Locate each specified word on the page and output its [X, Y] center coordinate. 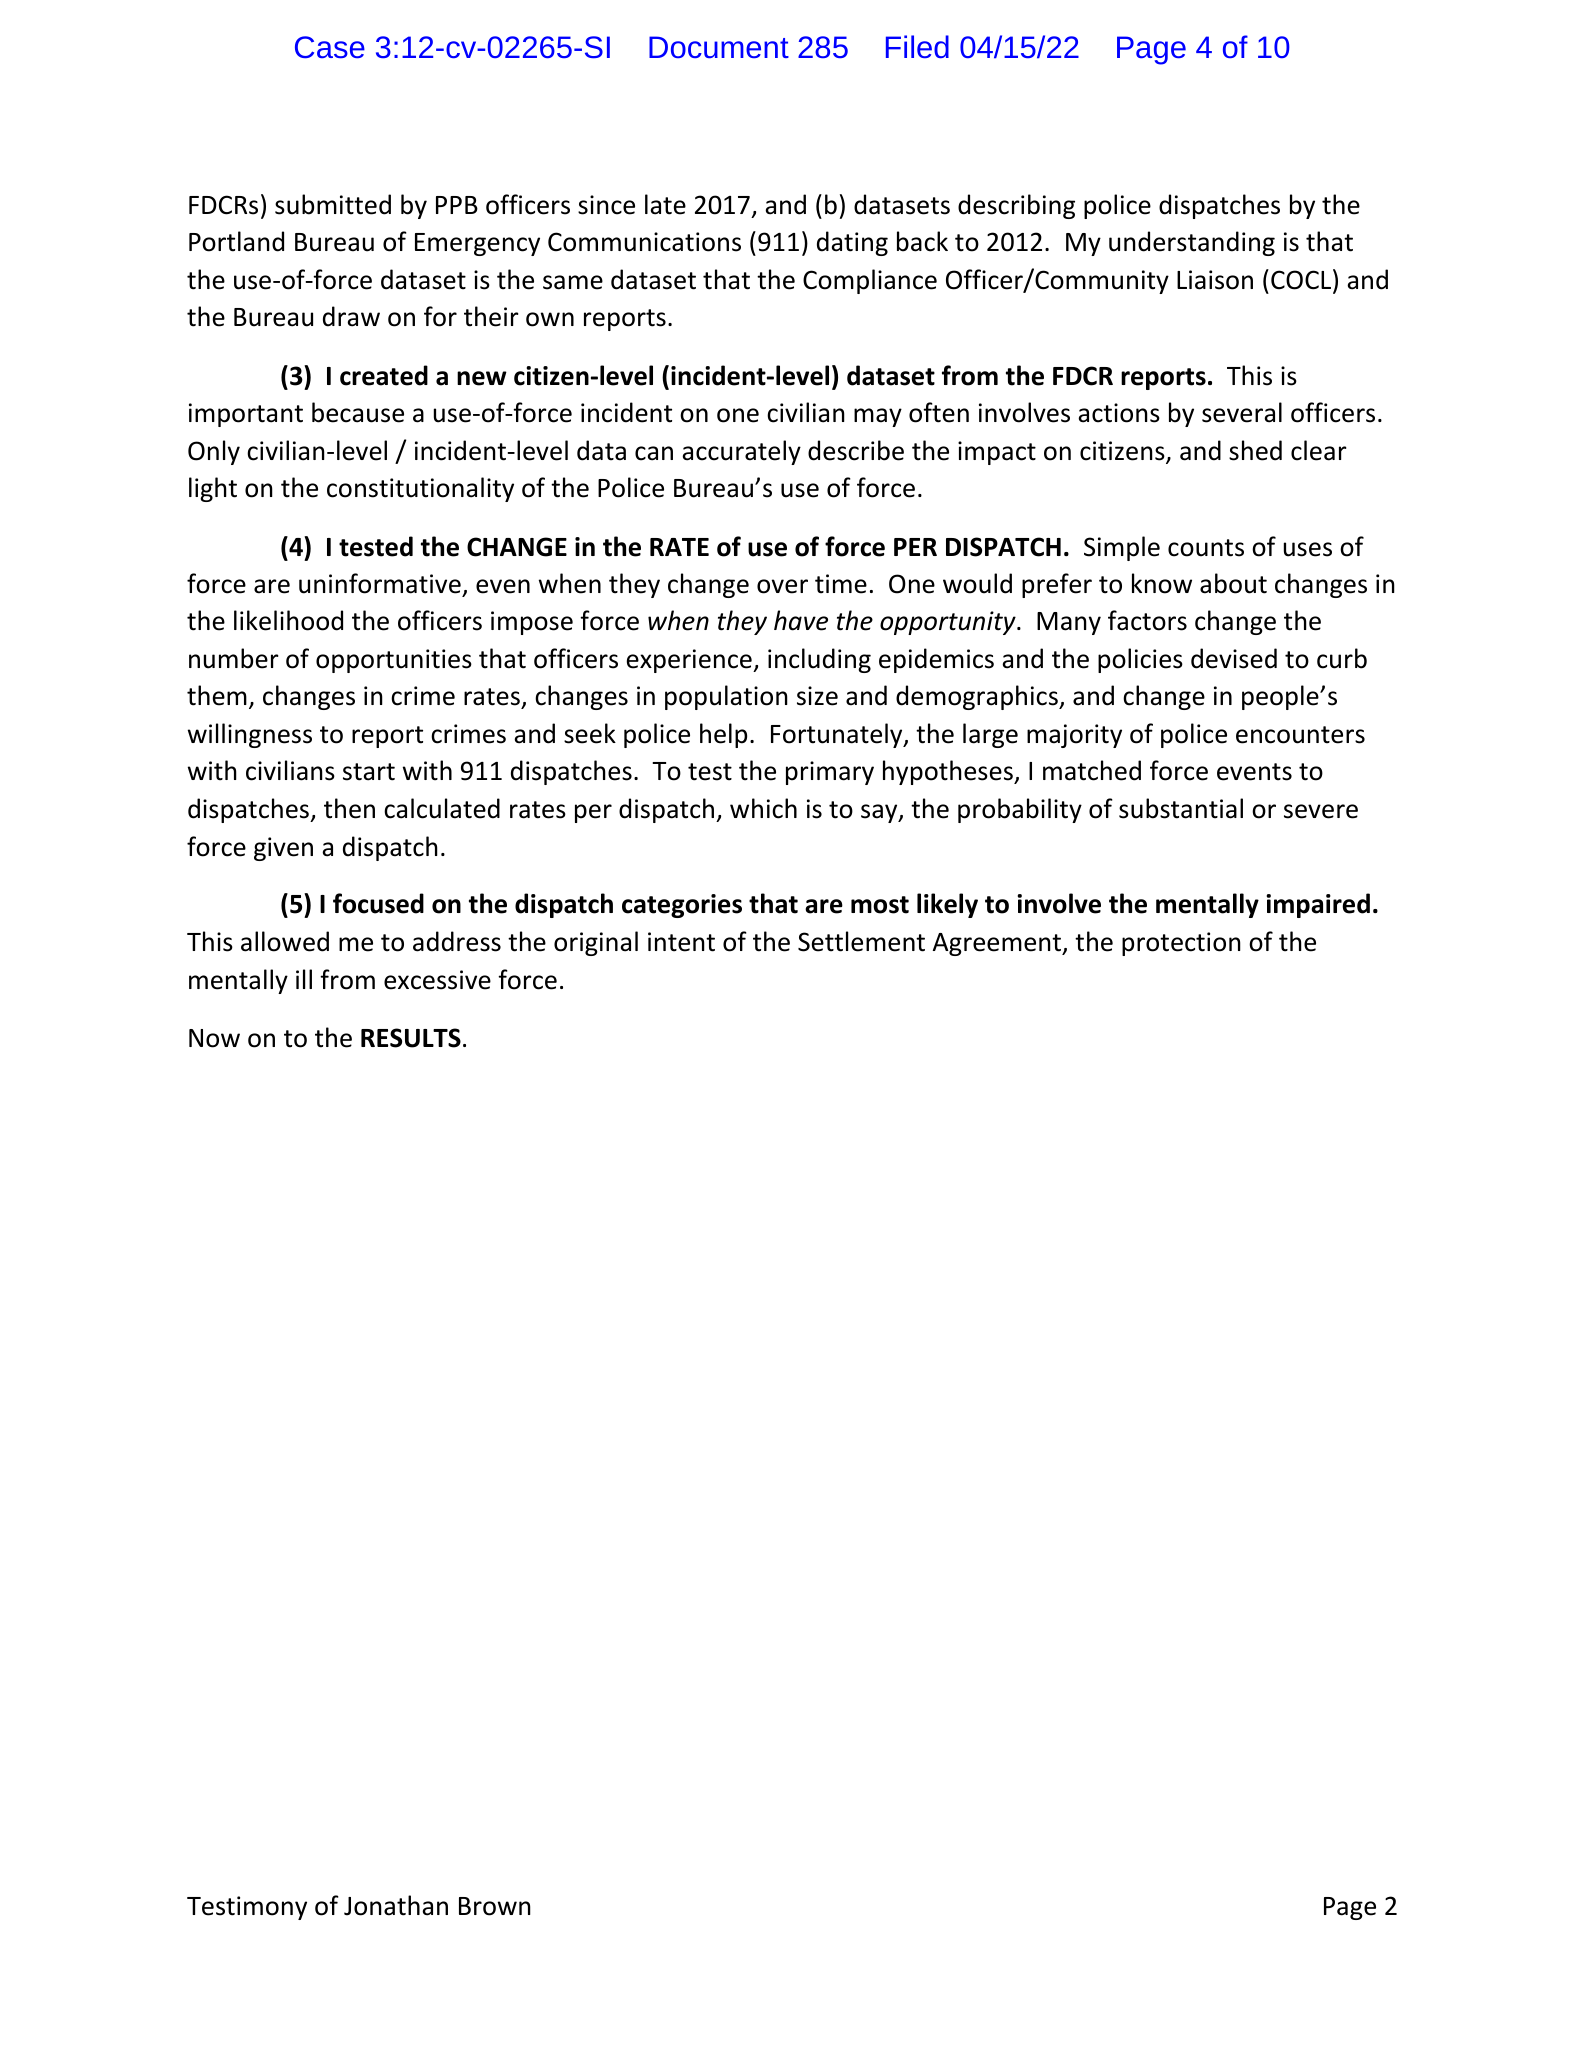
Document [719, 47]
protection [1181, 944]
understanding [1192, 243]
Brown [495, 1906]
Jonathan [396, 1905]
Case [330, 47]
